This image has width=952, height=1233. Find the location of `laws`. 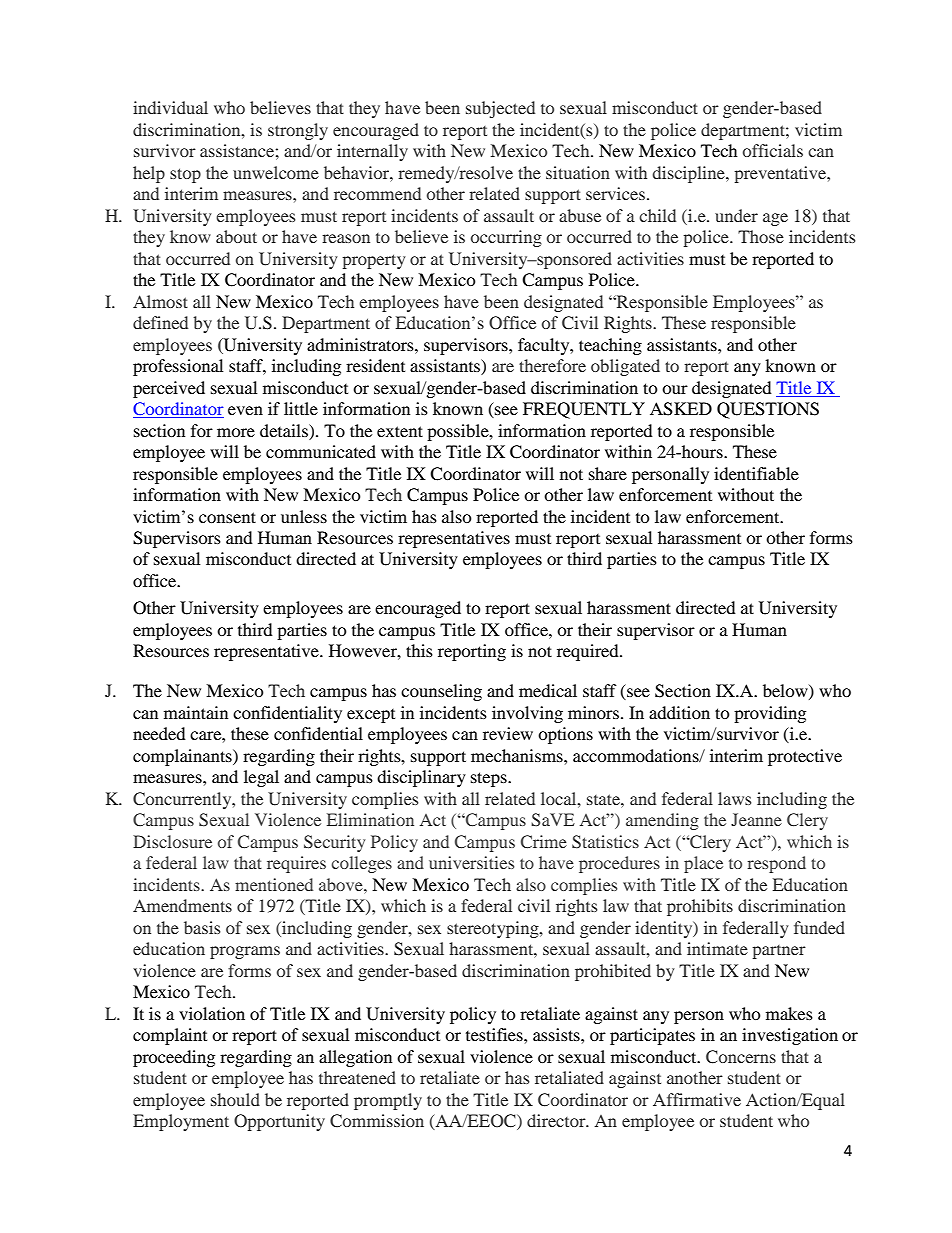

laws is located at coordinates (734, 798).
